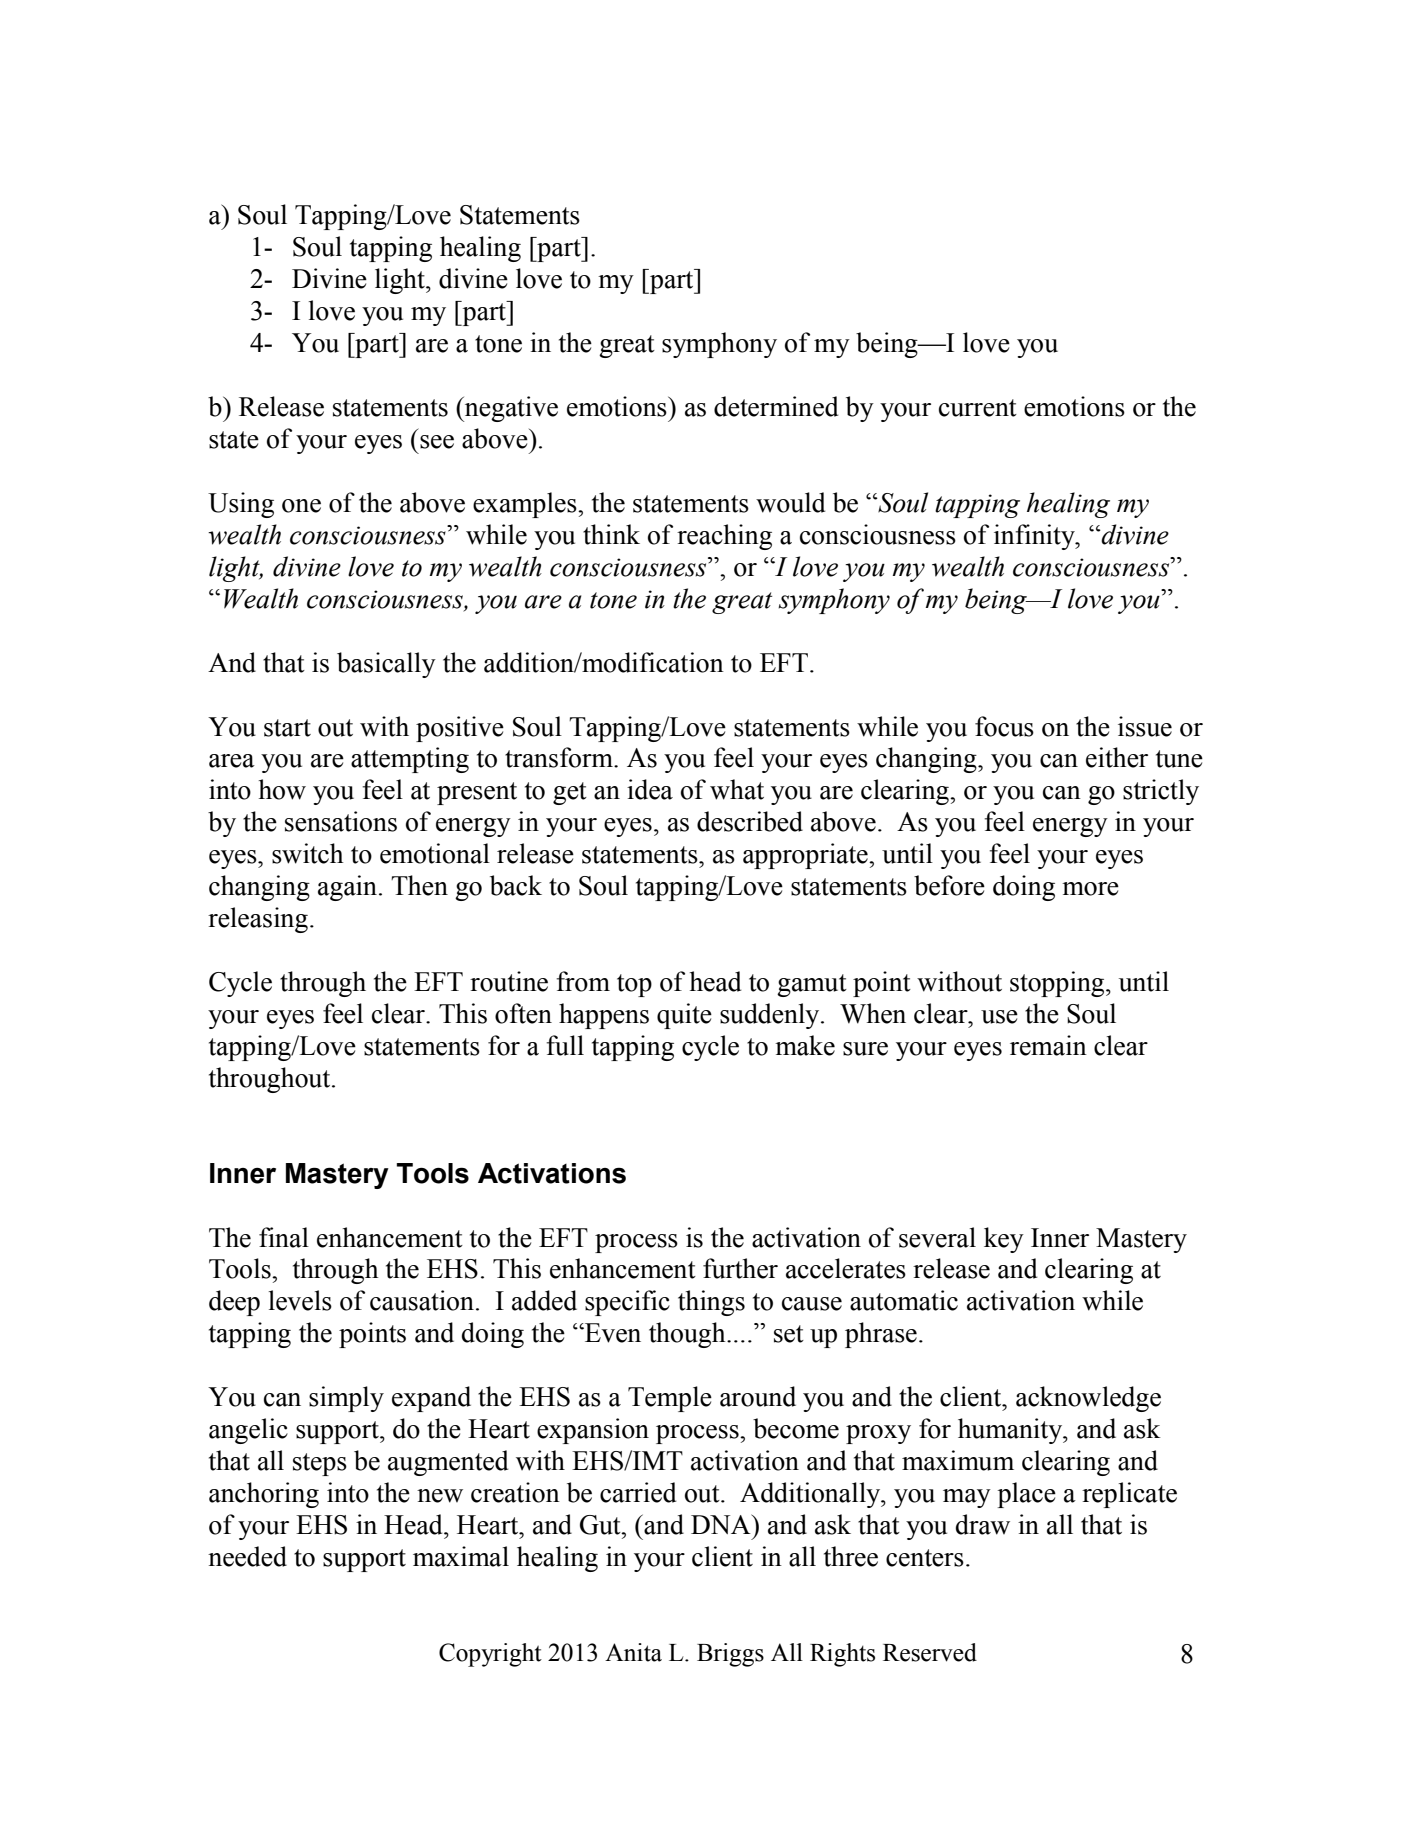 Image resolution: width=1416 pixels, height=1833 pixels. I want to click on quite, so click(684, 1016).
